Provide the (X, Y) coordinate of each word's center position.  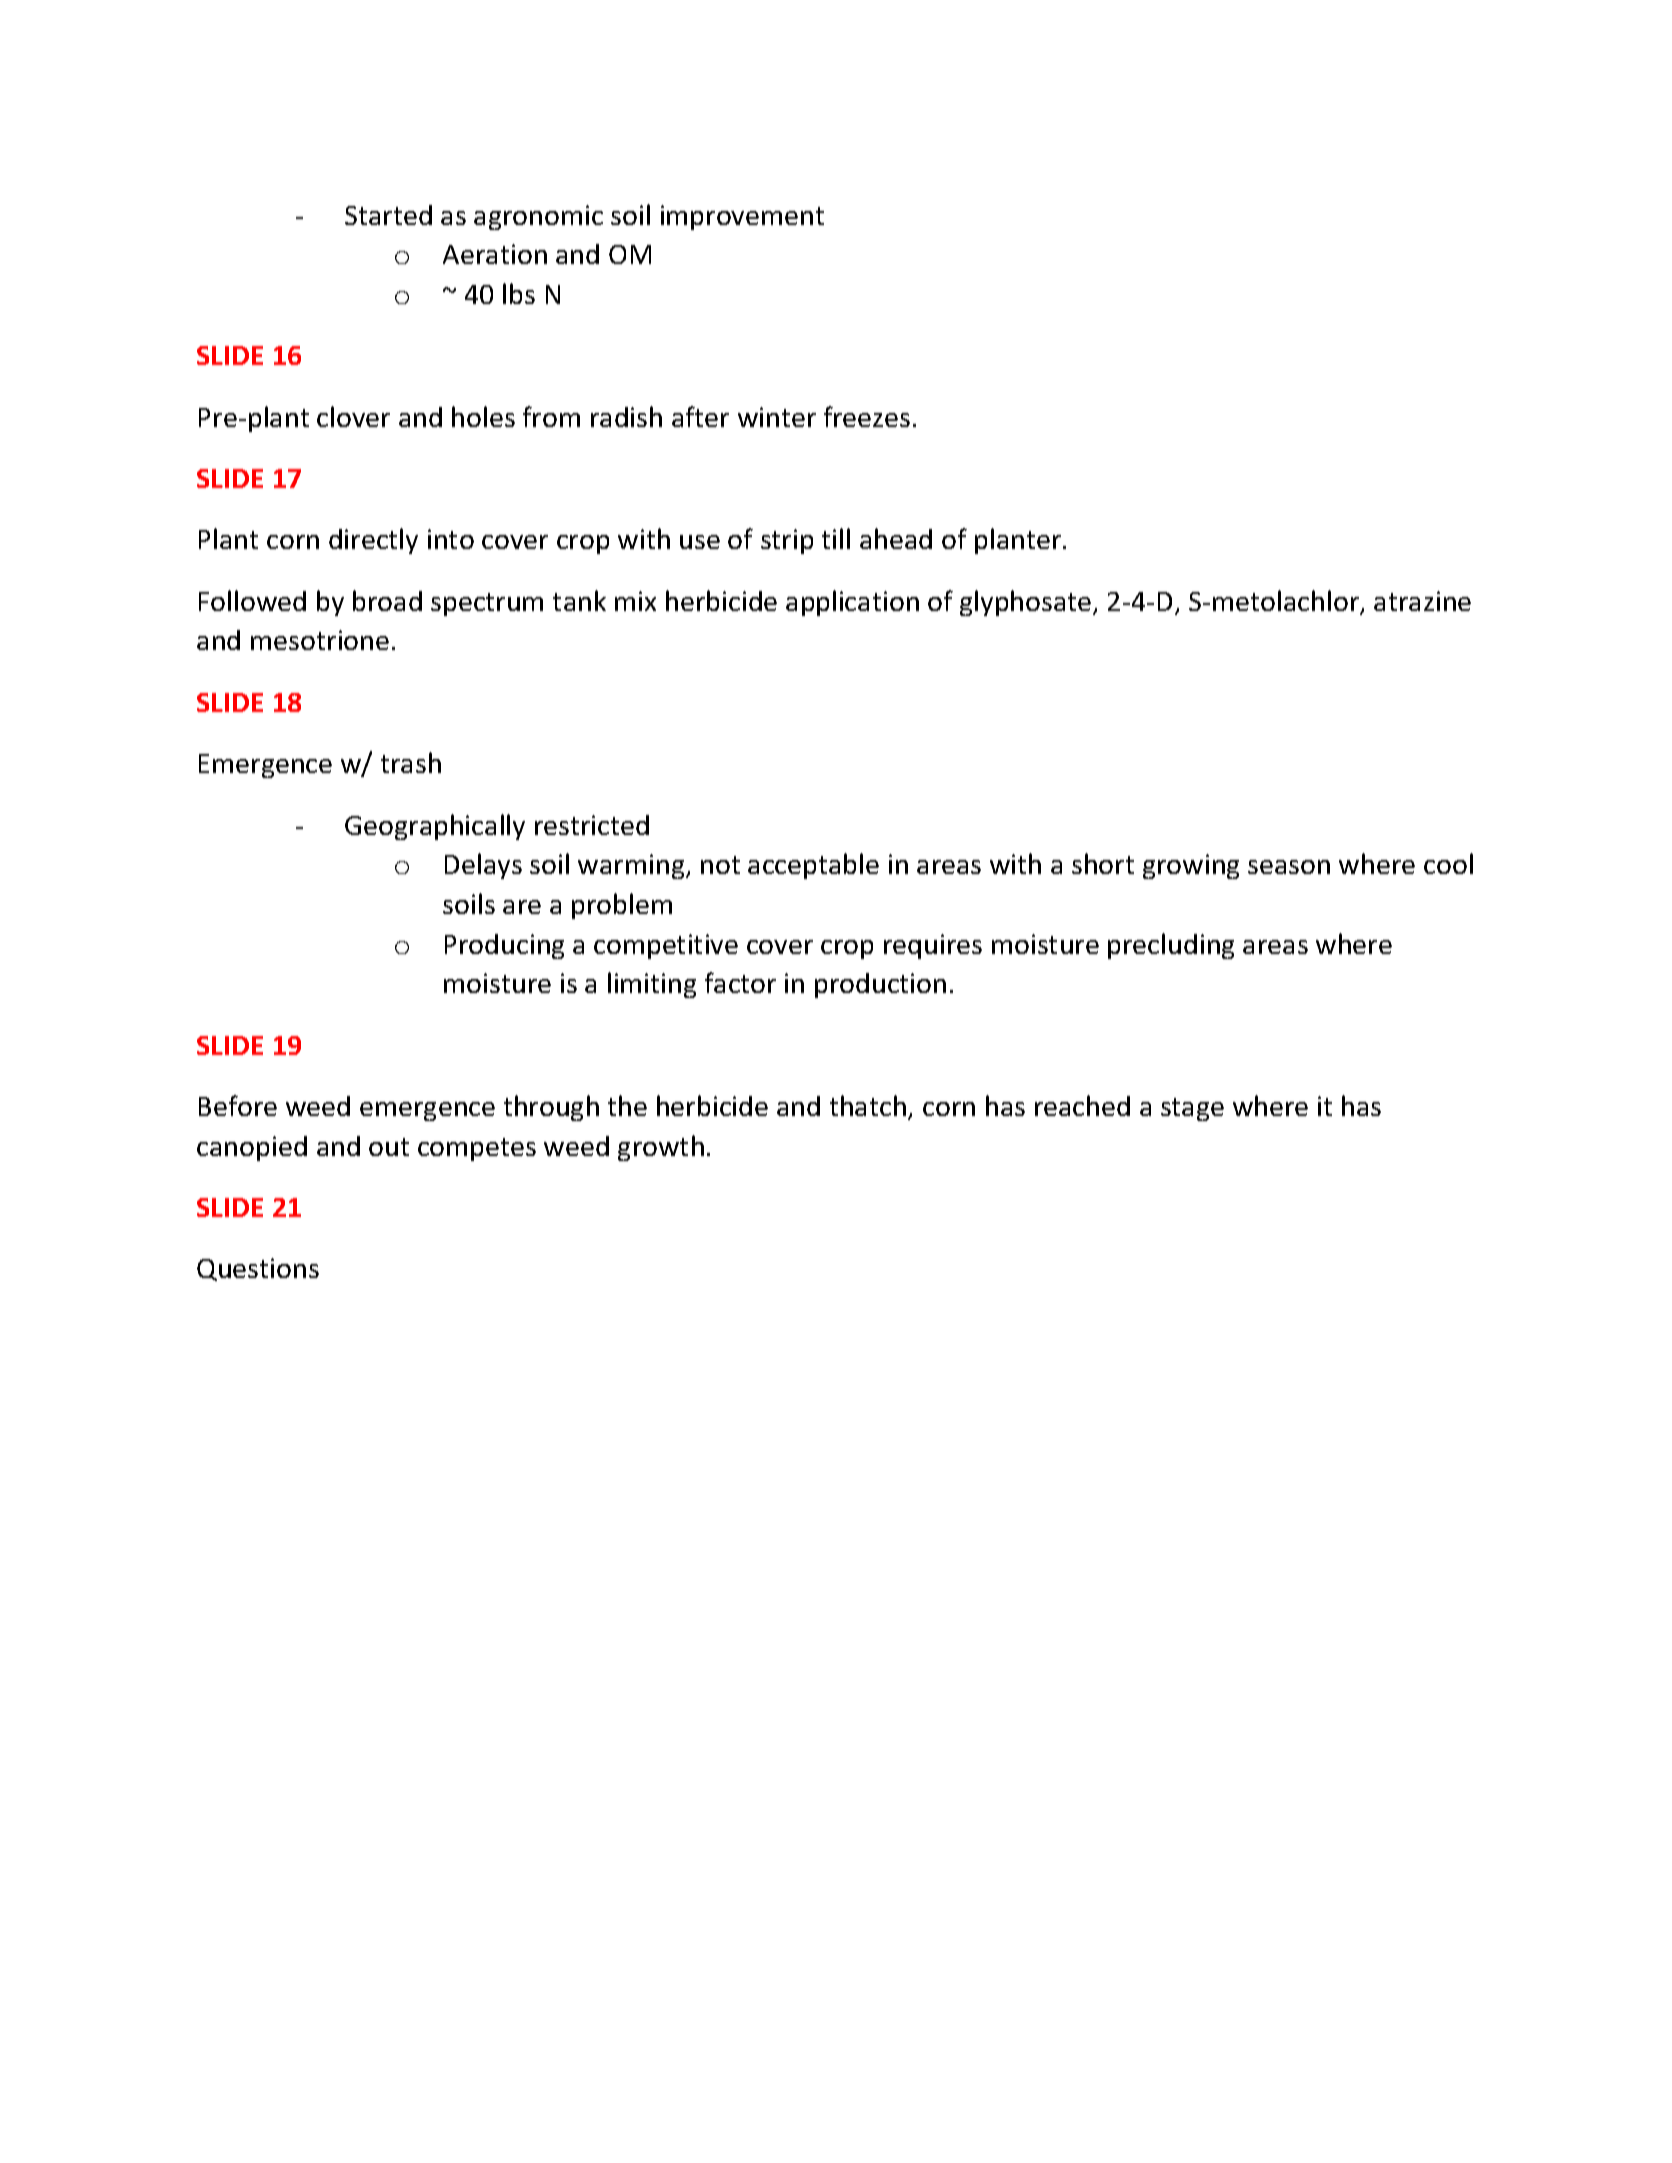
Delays (483, 866)
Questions (258, 1269)
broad (387, 600)
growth (661, 1148)
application (852, 603)
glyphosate (1027, 603)
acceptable (813, 866)
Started (388, 215)
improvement (742, 217)
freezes (867, 416)
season (1289, 867)
